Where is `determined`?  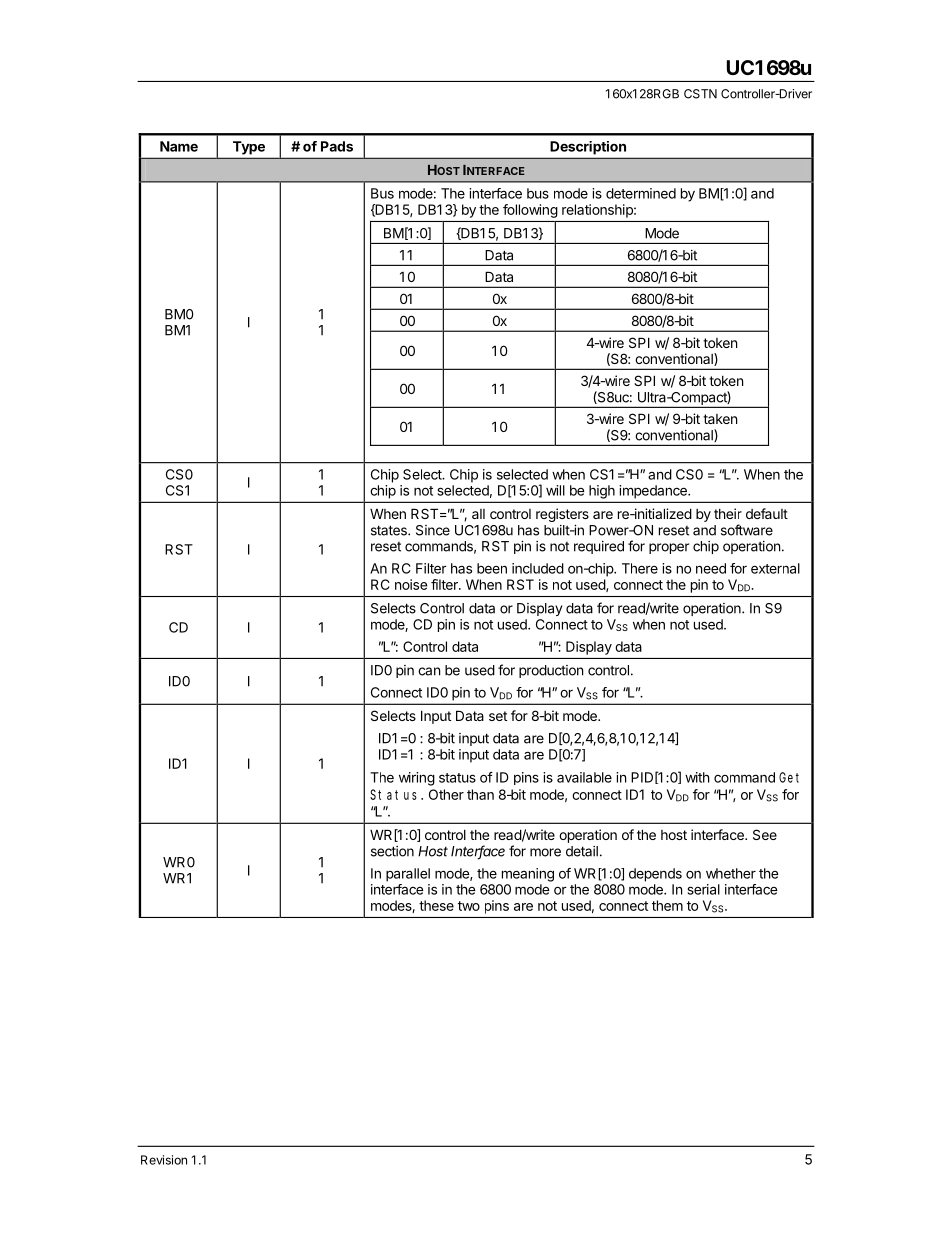
determined is located at coordinates (641, 193).
